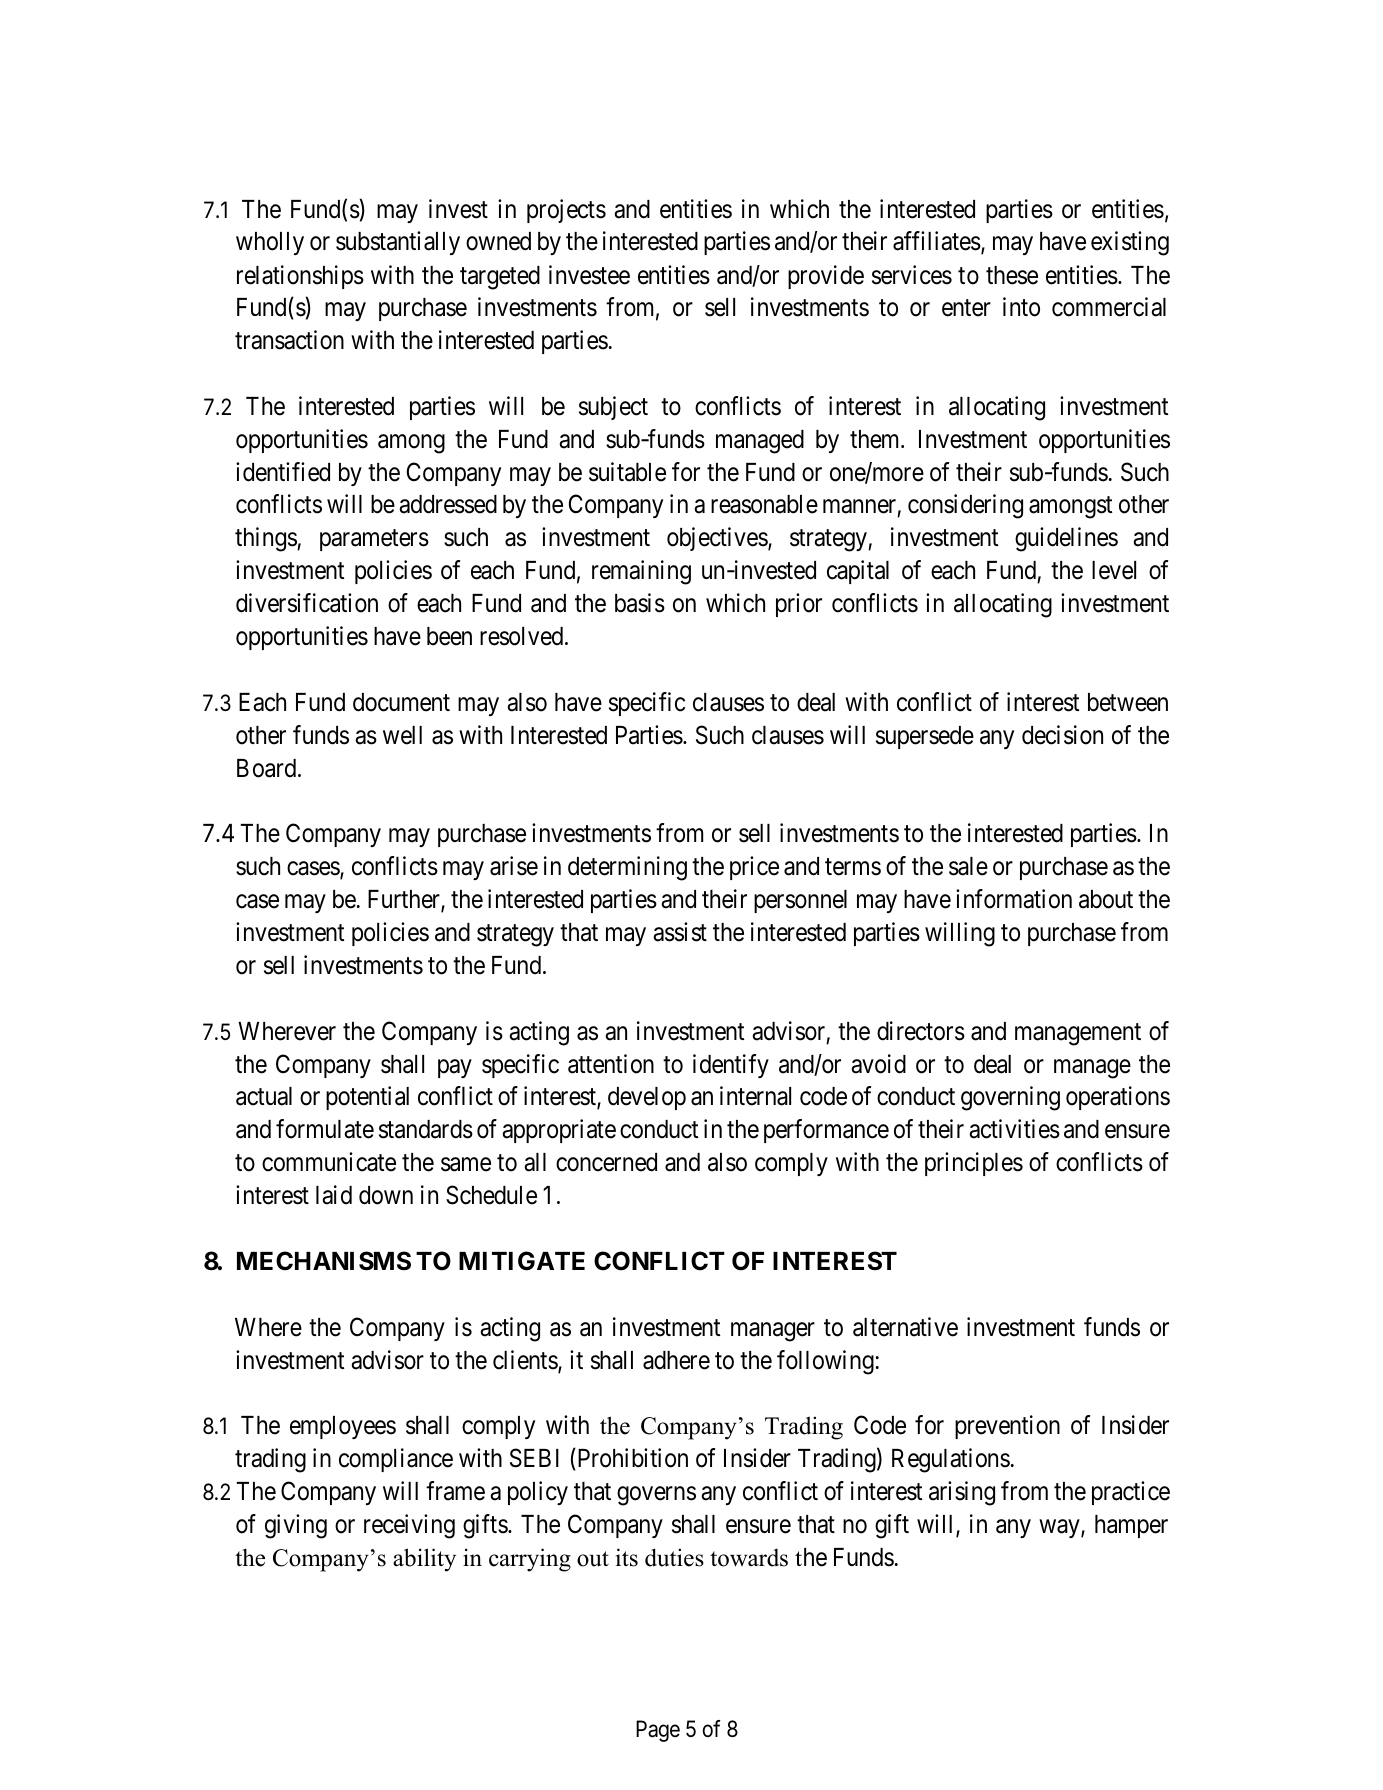 This document has height=1790, width=1383. What do you see at coordinates (405, 900) in the document?
I see `Further` at bounding box center [405, 900].
